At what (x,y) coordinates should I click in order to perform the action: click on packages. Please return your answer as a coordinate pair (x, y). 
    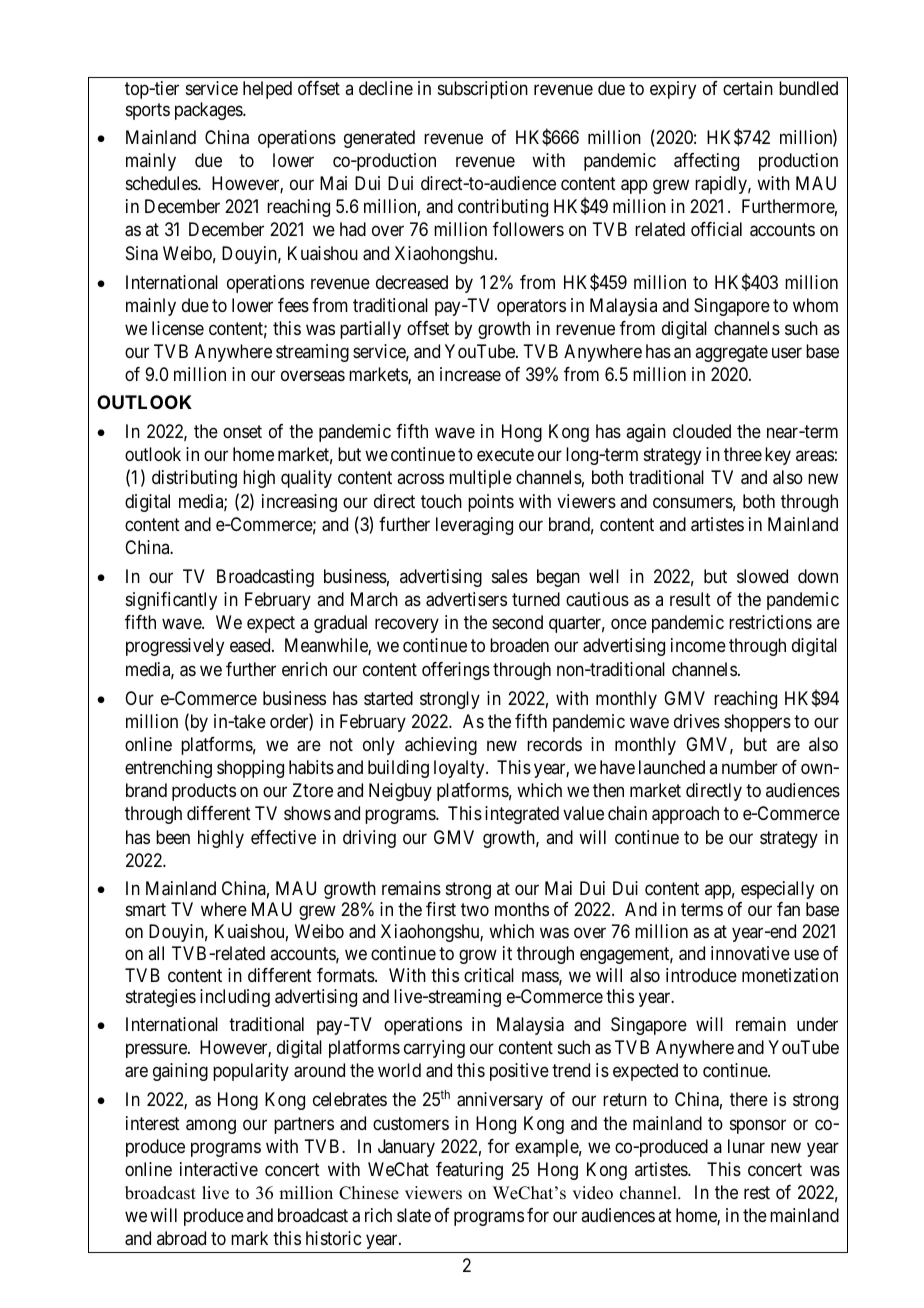
    Looking at the image, I should click on (209, 111).
